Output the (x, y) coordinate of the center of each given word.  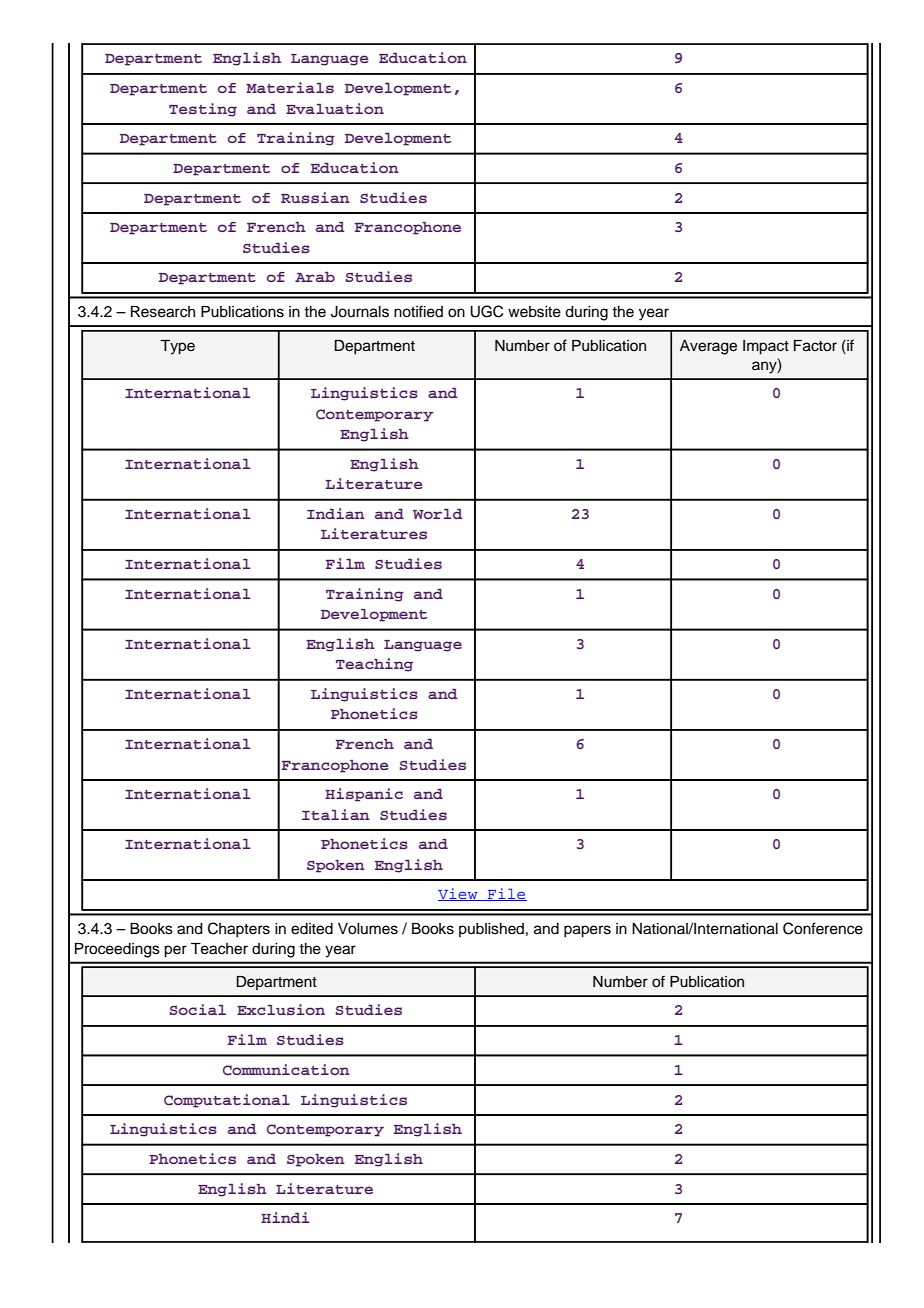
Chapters (239, 930)
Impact (766, 347)
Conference (823, 928)
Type (177, 347)
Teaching (374, 665)
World (438, 514)
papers (587, 931)
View (459, 894)
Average (708, 347)
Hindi (285, 1217)
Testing (203, 110)
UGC (486, 311)
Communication (286, 1070)
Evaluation (335, 108)
